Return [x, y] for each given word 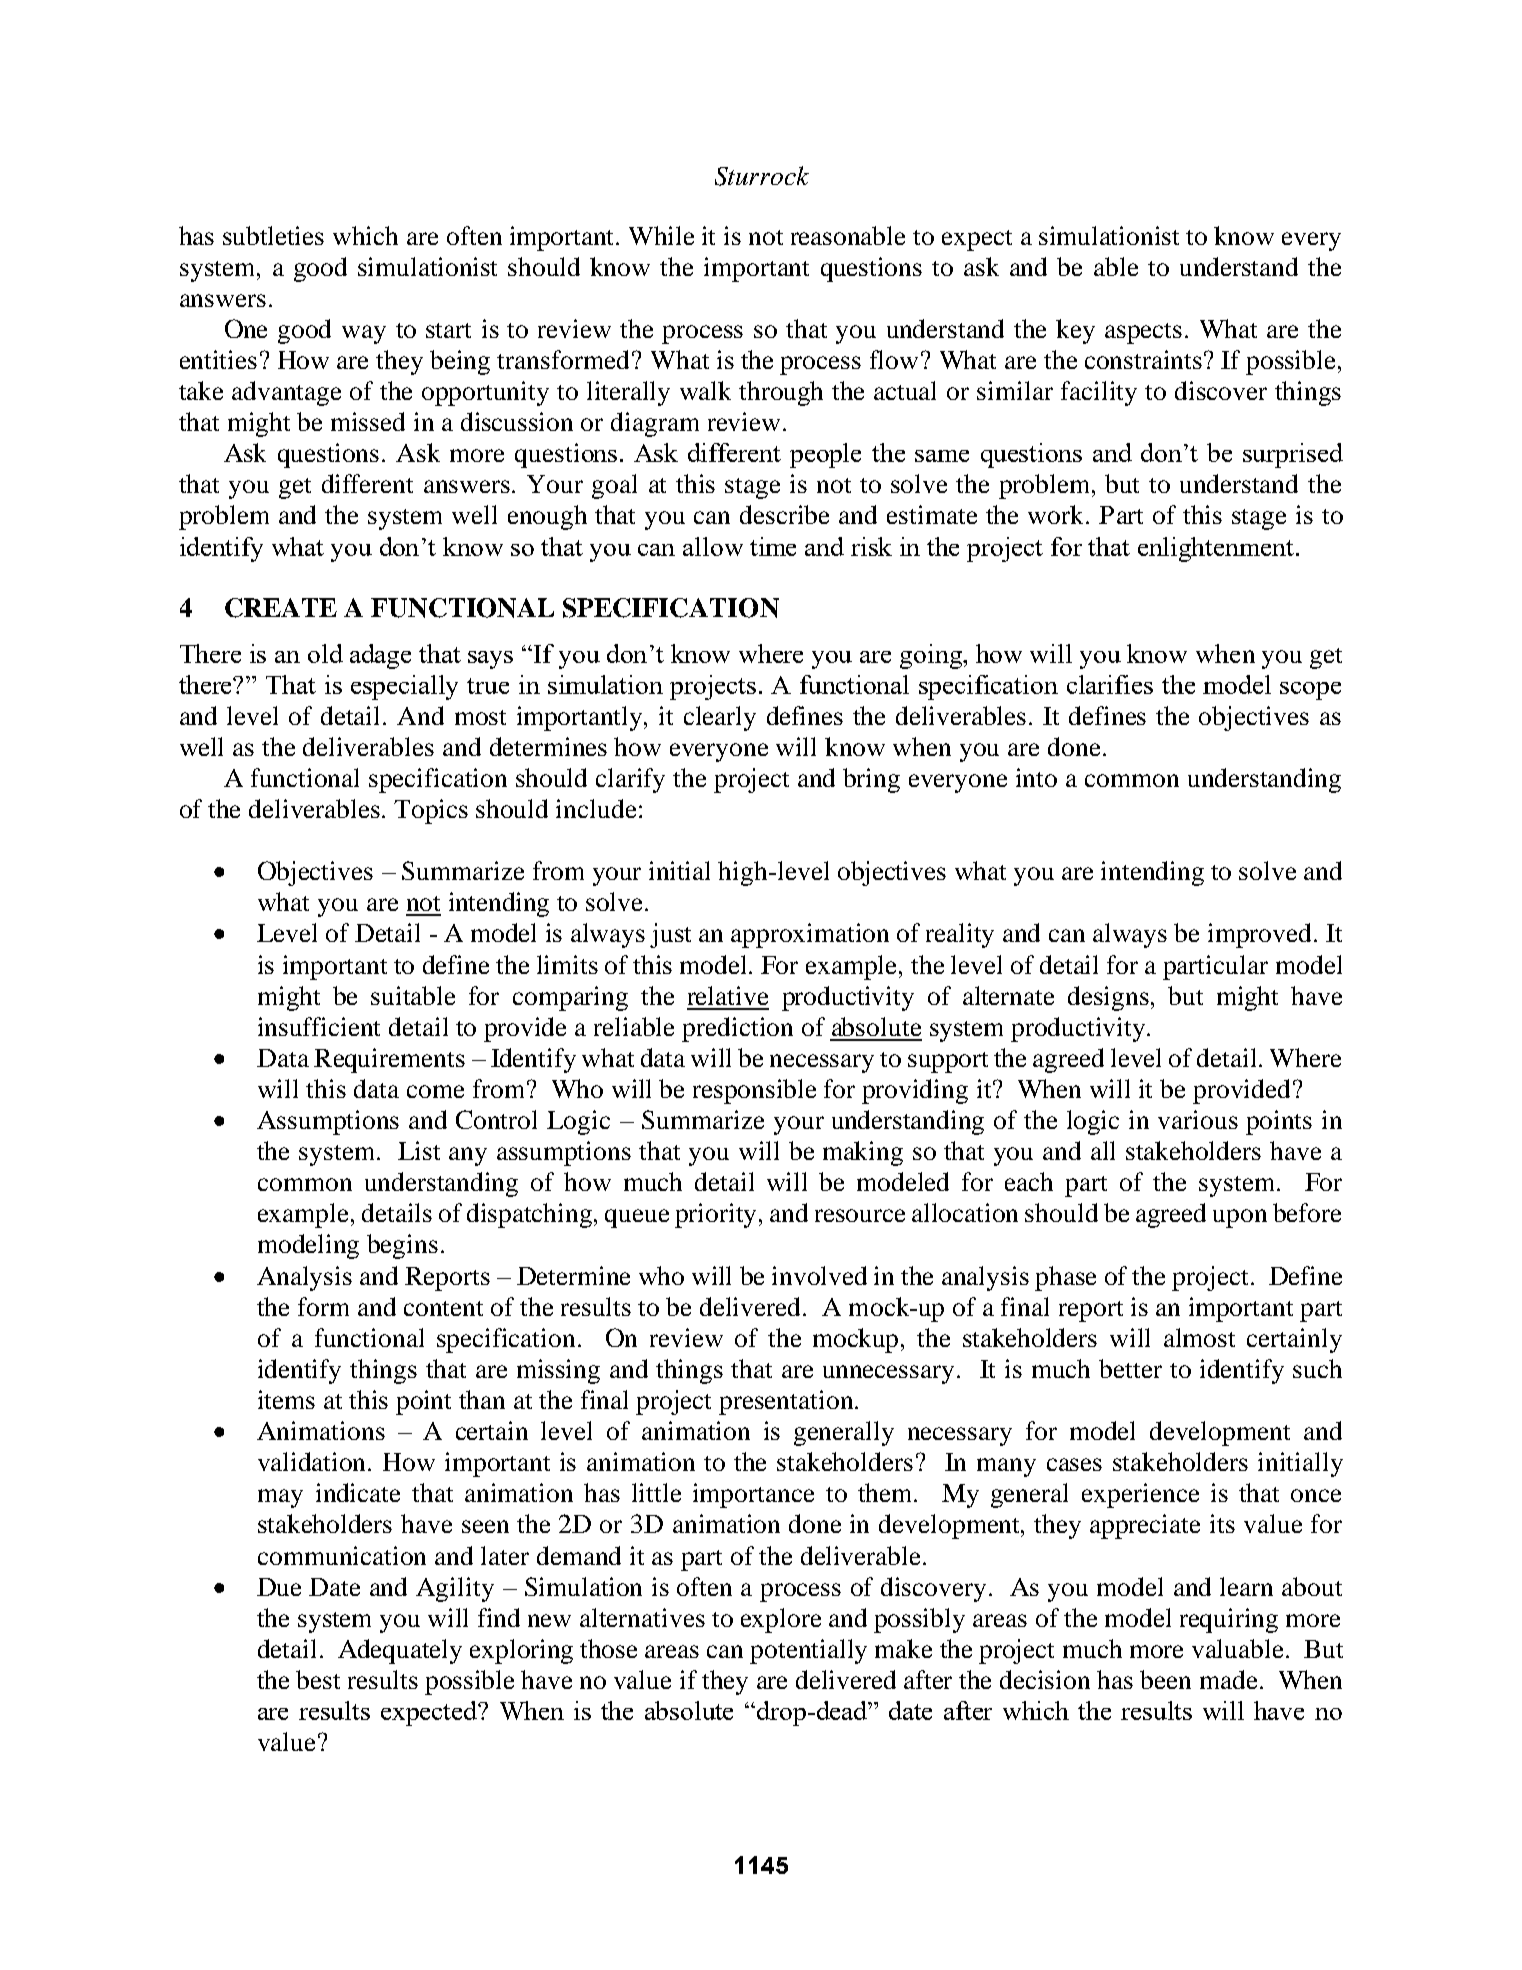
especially [404, 687]
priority [717, 1215]
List [419, 1150]
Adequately [400, 1651]
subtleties [273, 235]
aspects [1143, 333]
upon [1240, 1218]
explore [781, 1620]
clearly [720, 718]
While [661, 235]
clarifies [1110, 684]
